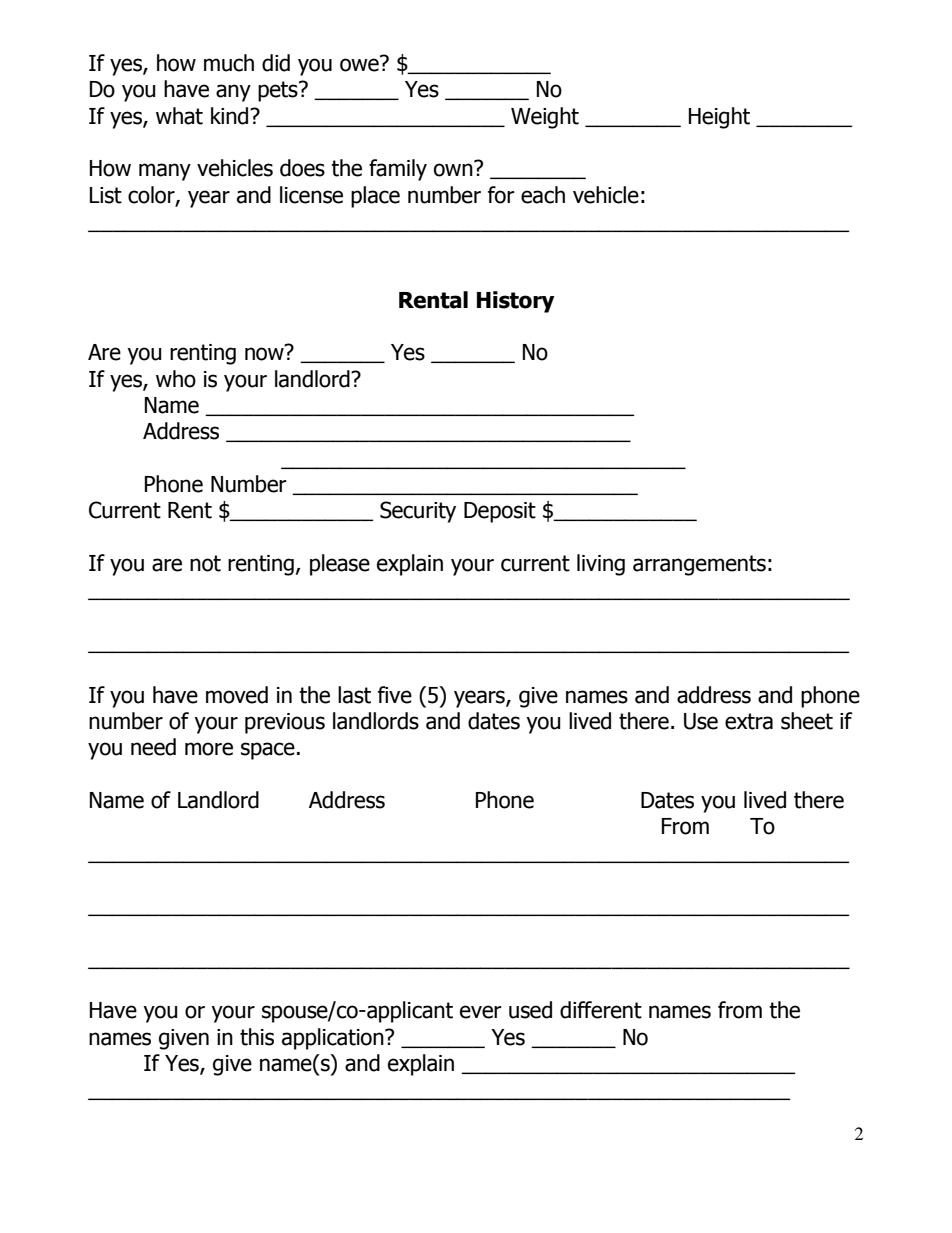 The height and width of the screenshot is (1233, 952). What do you see at coordinates (179, 116) in the screenshot?
I see `what` at bounding box center [179, 116].
